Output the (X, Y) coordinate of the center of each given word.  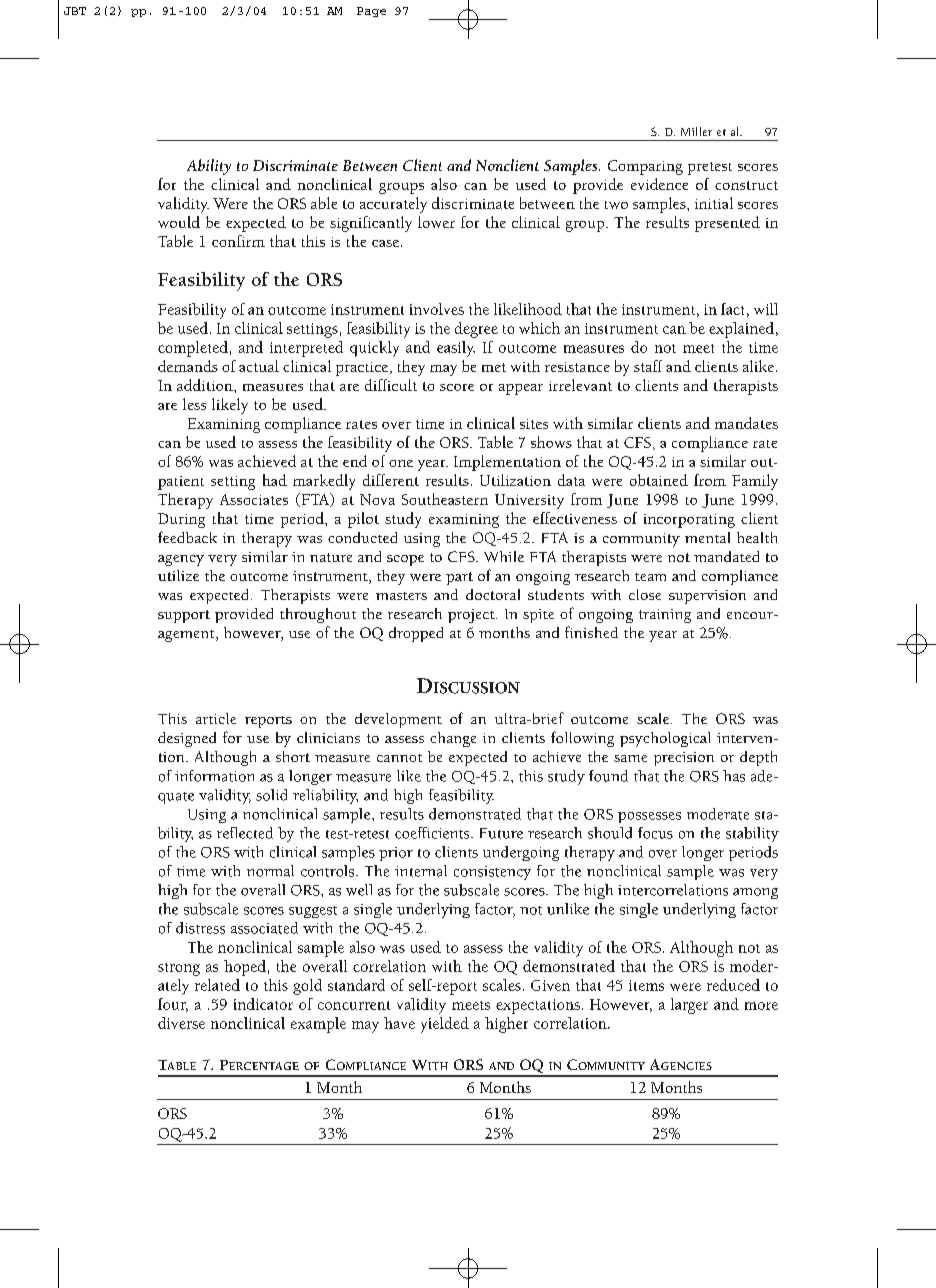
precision (684, 759)
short (293, 756)
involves (437, 309)
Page (371, 12)
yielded (445, 1025)
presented (727, 224)
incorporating (689, 521)
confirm (238, 241)
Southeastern (445, 499)
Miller (696, 131)
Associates (254, 499)
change (453, 739)
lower (436, 222)
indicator (263, 1004)
